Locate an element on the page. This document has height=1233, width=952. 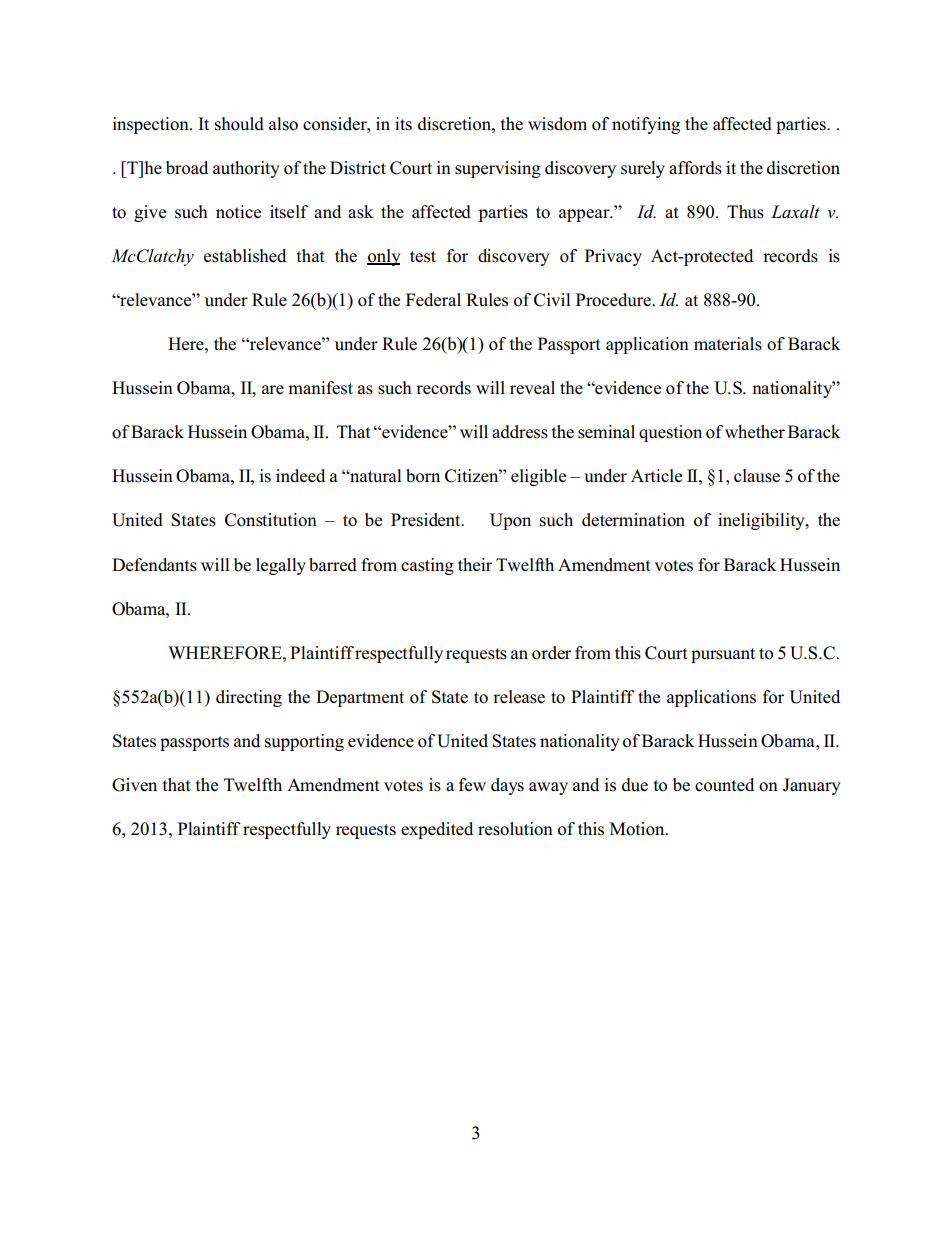
indeed is located at coordinates (300, 476).
